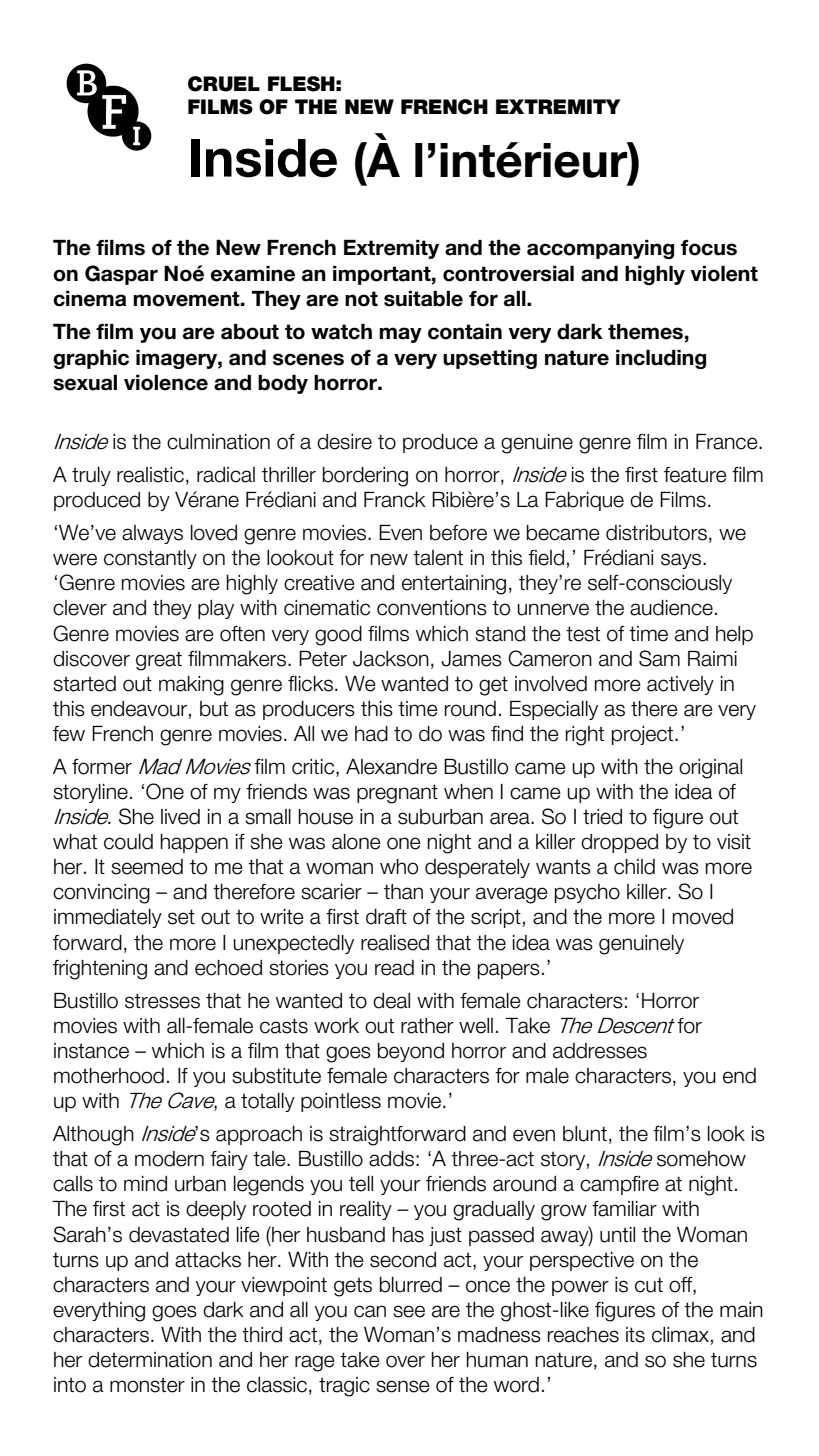 The height and width of the document is (1456, 819). I want to click on audience, so click(671, 608).
